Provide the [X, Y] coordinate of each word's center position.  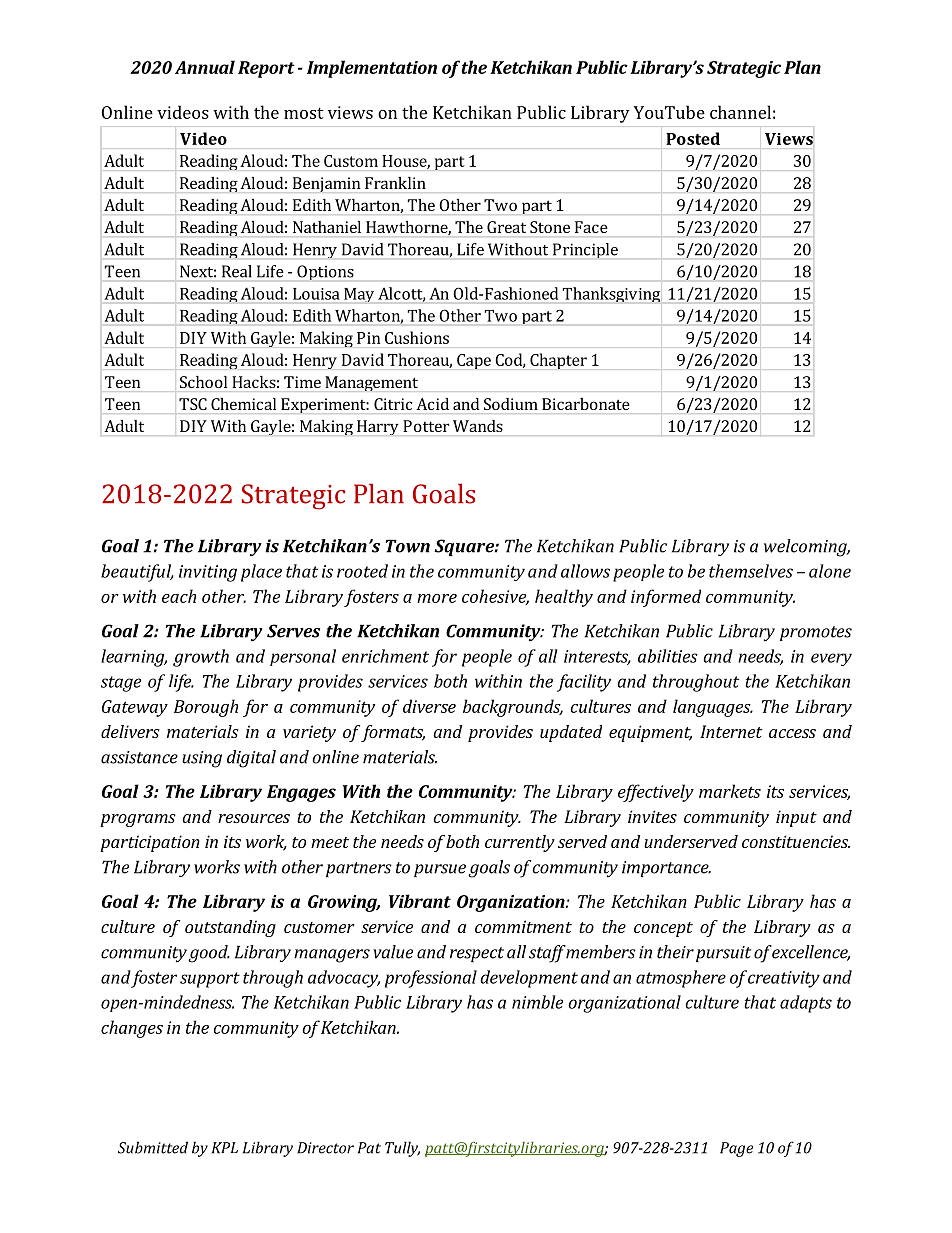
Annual [205, 67]
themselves [751, 571]
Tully [402, 1149]
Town [408, 546]
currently [520, 843]
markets [730, 791]
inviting [208, 573]
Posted [693, 138]
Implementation [372, 69]
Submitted [153, 1147]
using [202, 759]
